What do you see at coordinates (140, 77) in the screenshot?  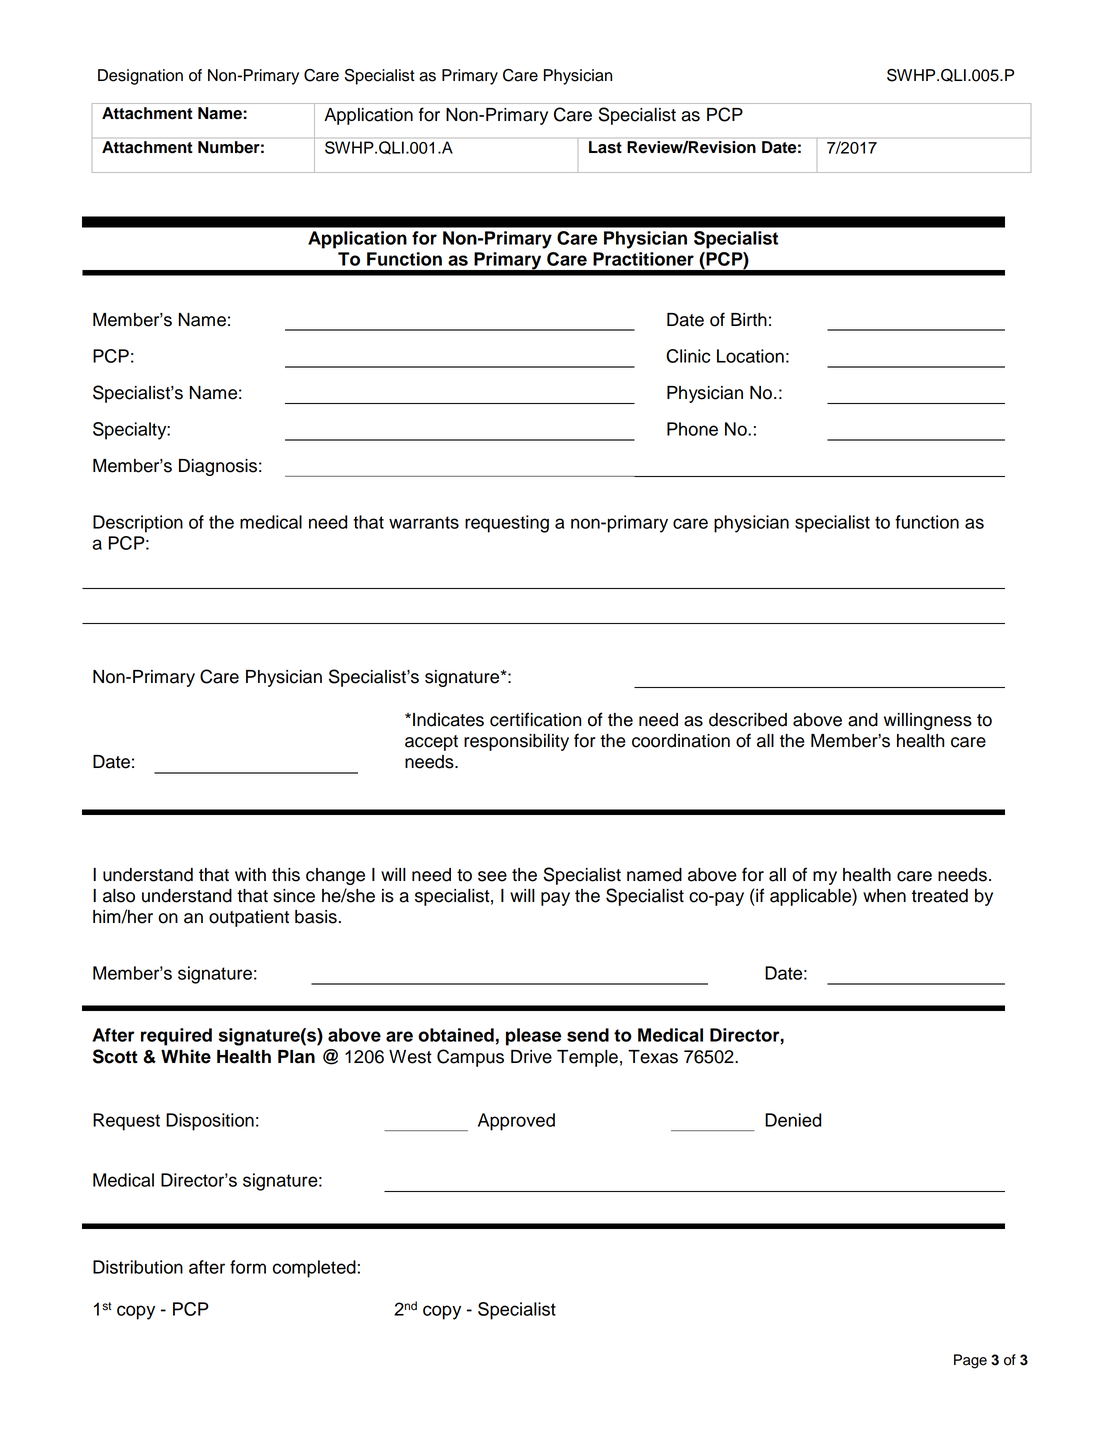 I see `Designation` at bounding box center [140, 77].
